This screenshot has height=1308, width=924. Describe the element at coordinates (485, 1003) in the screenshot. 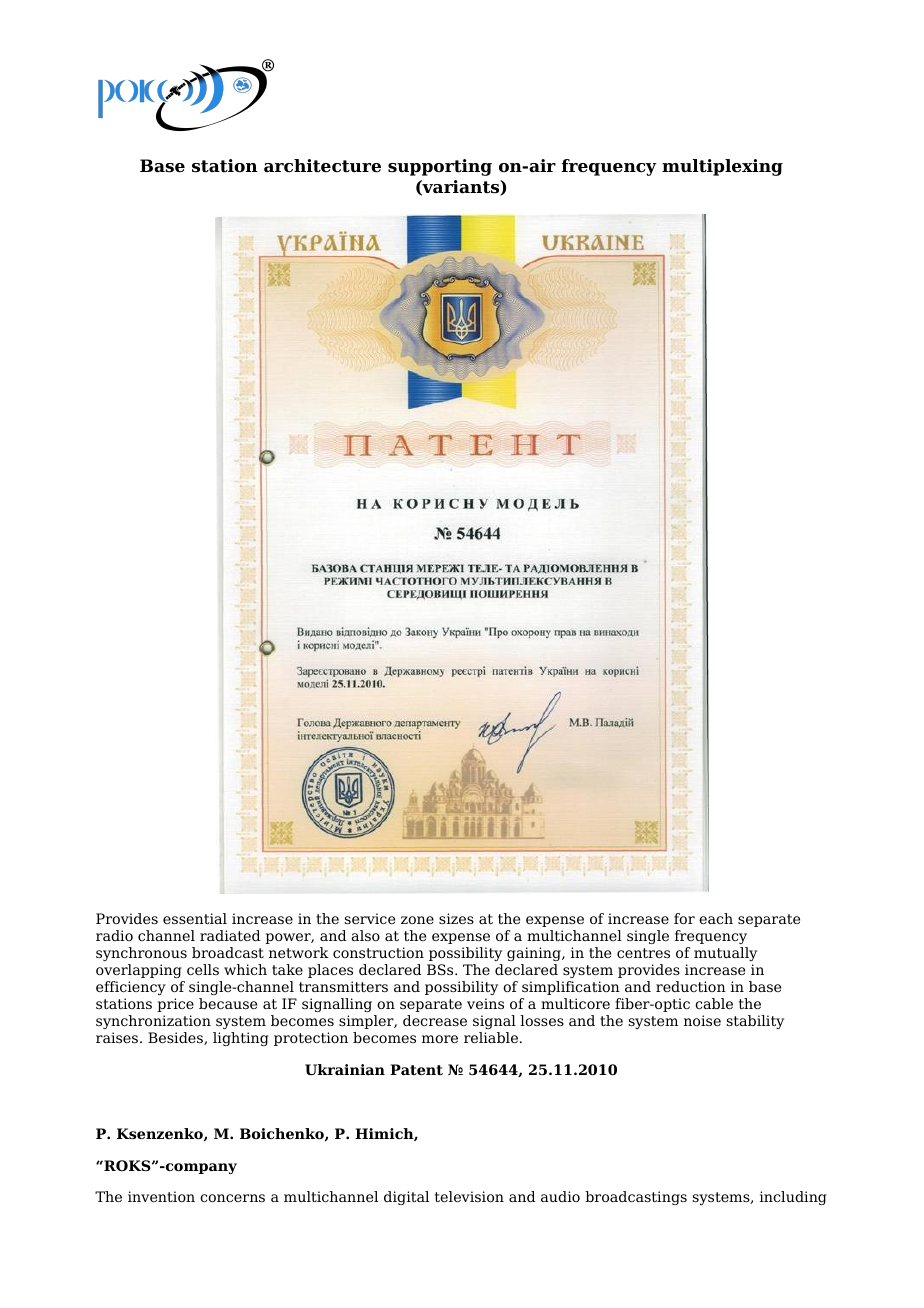

I see `veins` at that location.
